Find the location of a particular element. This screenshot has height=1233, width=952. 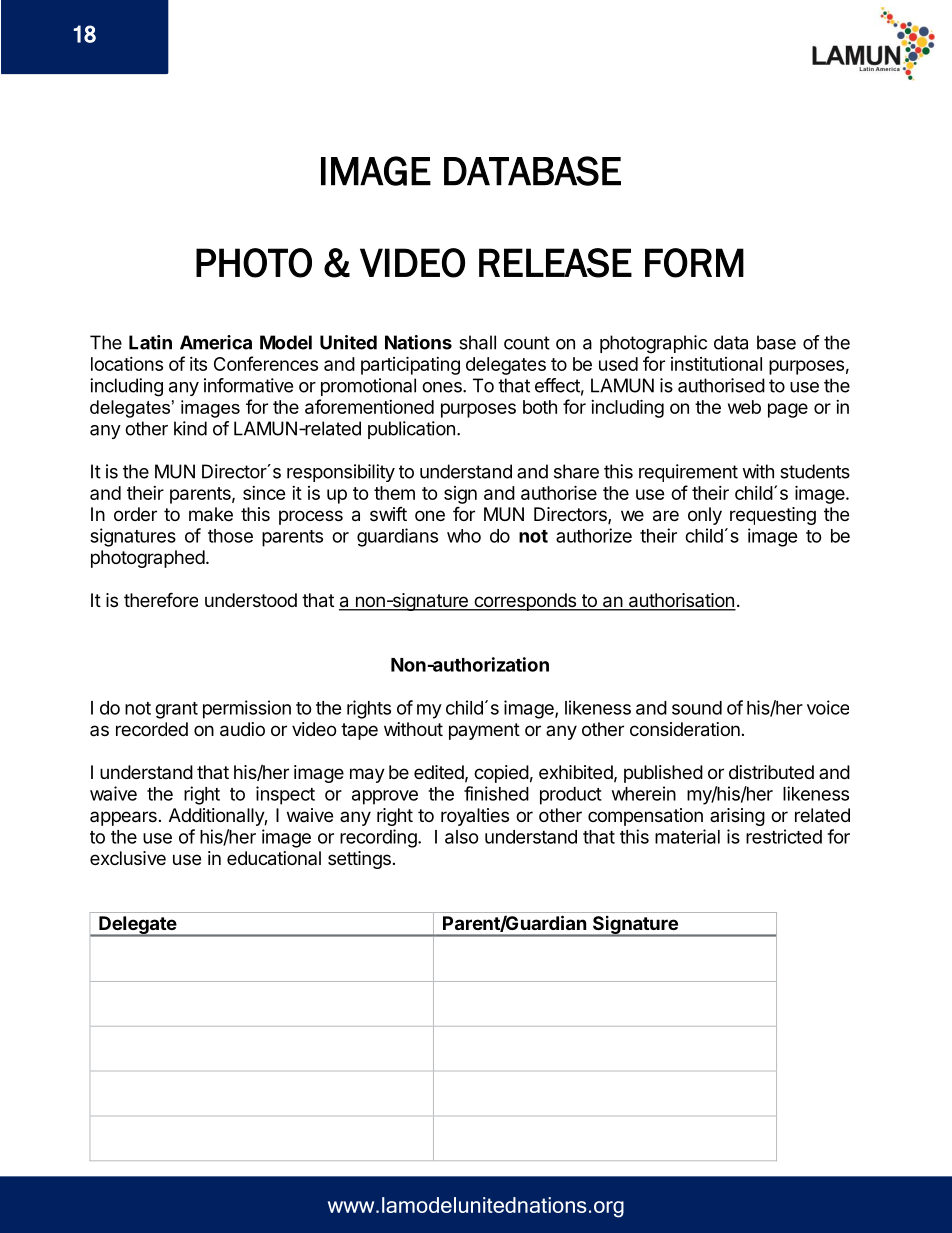

web is located at coordinates (744, 407).
